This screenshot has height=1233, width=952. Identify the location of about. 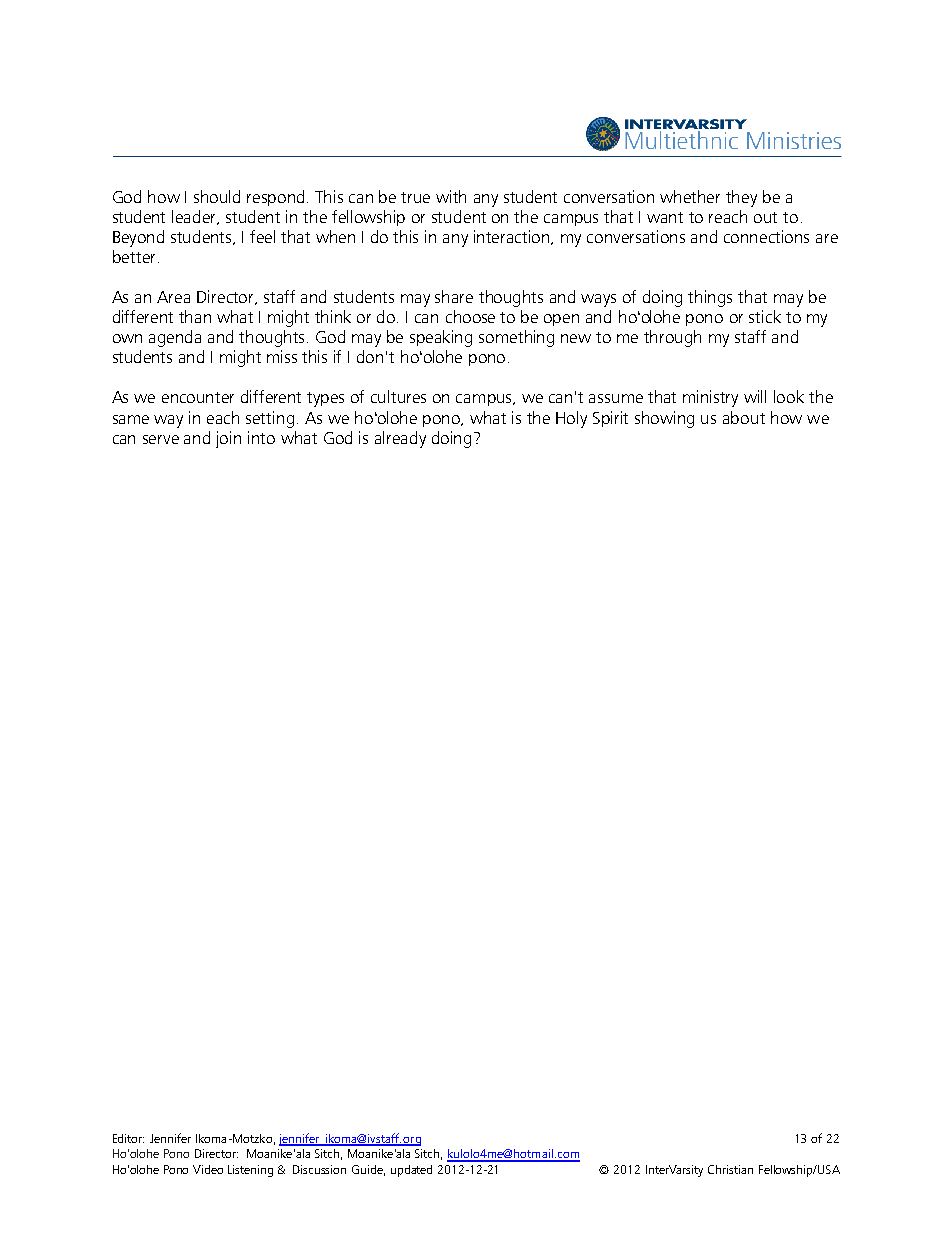
(744, 417).
